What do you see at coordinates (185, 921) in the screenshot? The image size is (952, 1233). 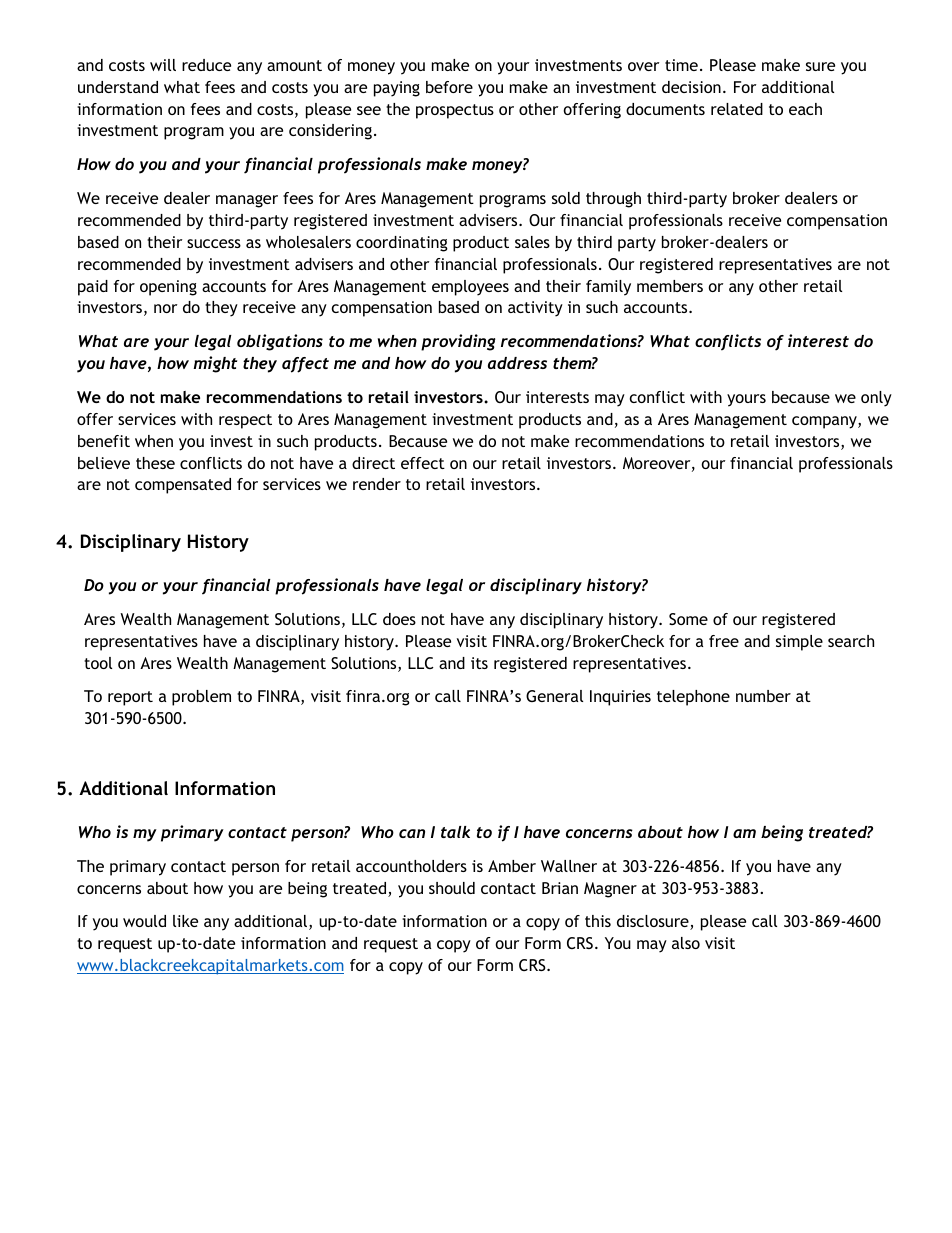 I see `like` at bounding box center [185, 921].
